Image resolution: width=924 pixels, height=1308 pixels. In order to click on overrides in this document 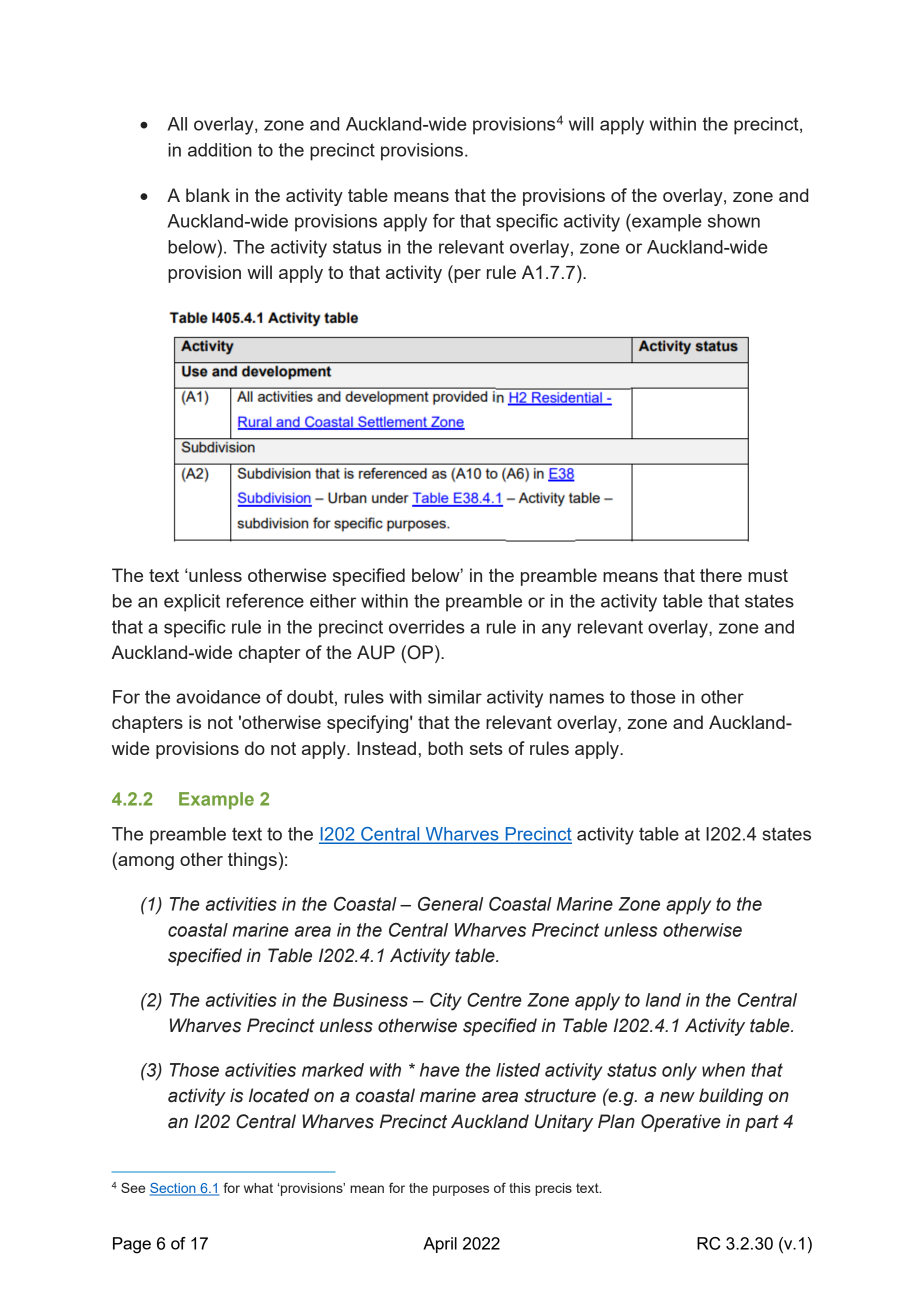, I will do `click(427, 627)`.
